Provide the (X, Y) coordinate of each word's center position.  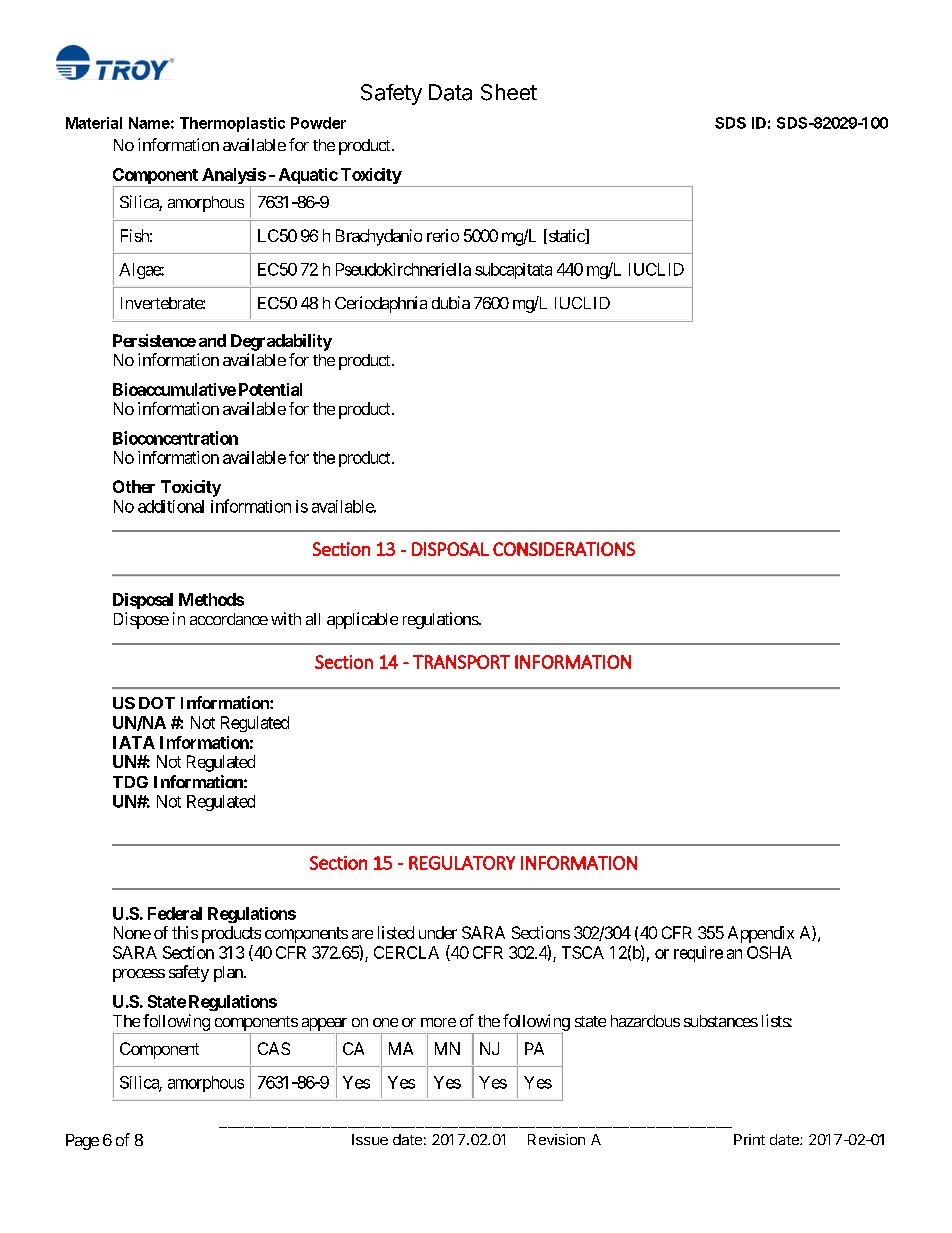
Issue (370, 1139)
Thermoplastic (232, 124)
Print (749, 1139)
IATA (134, 742)
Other (134, 486)
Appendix (761, 934)
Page (82, 1142)
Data (450, 92)
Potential (270, 389)
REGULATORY (462, 863)
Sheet (509, 92)
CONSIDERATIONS (564, 549)
